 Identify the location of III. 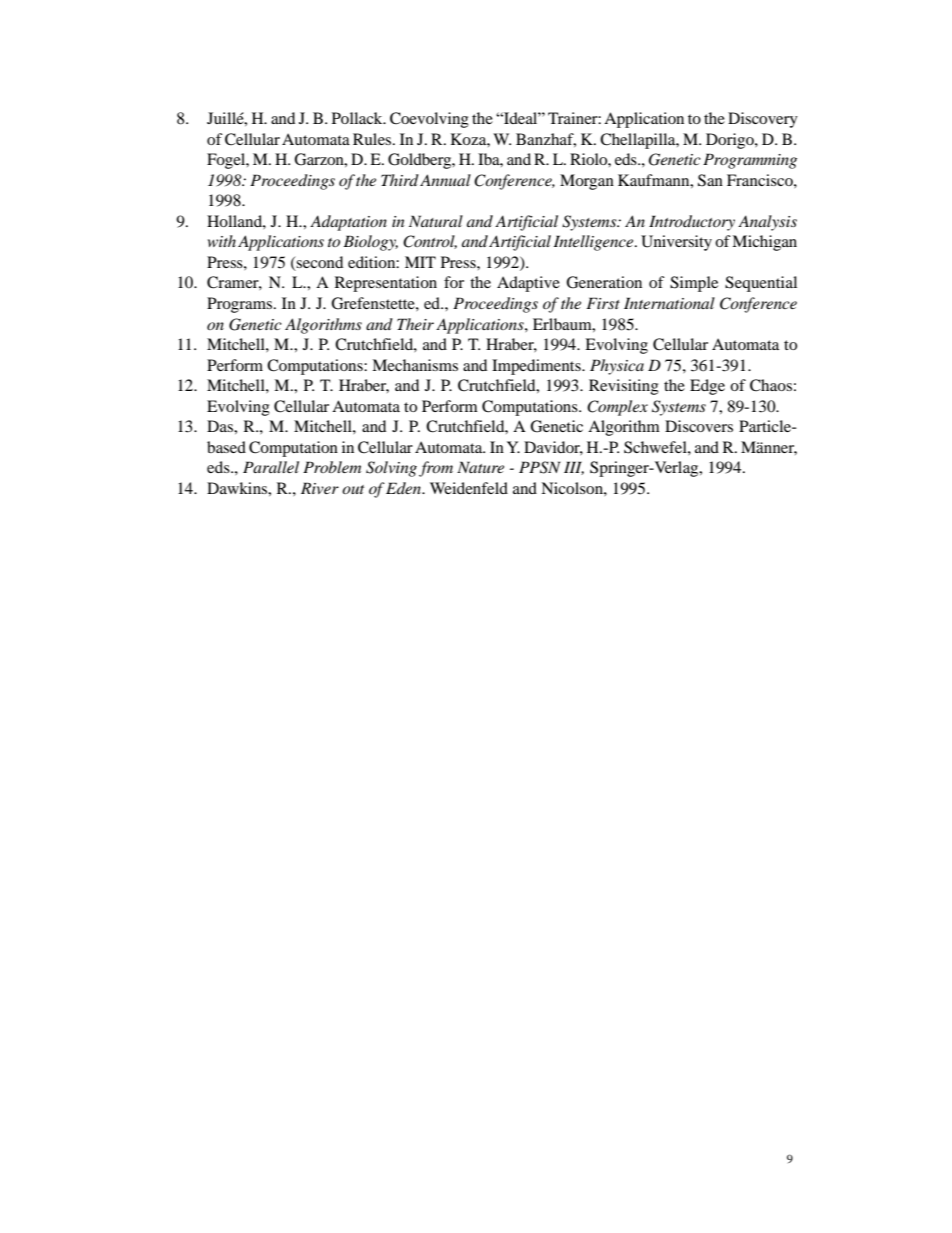
(574, 468).
